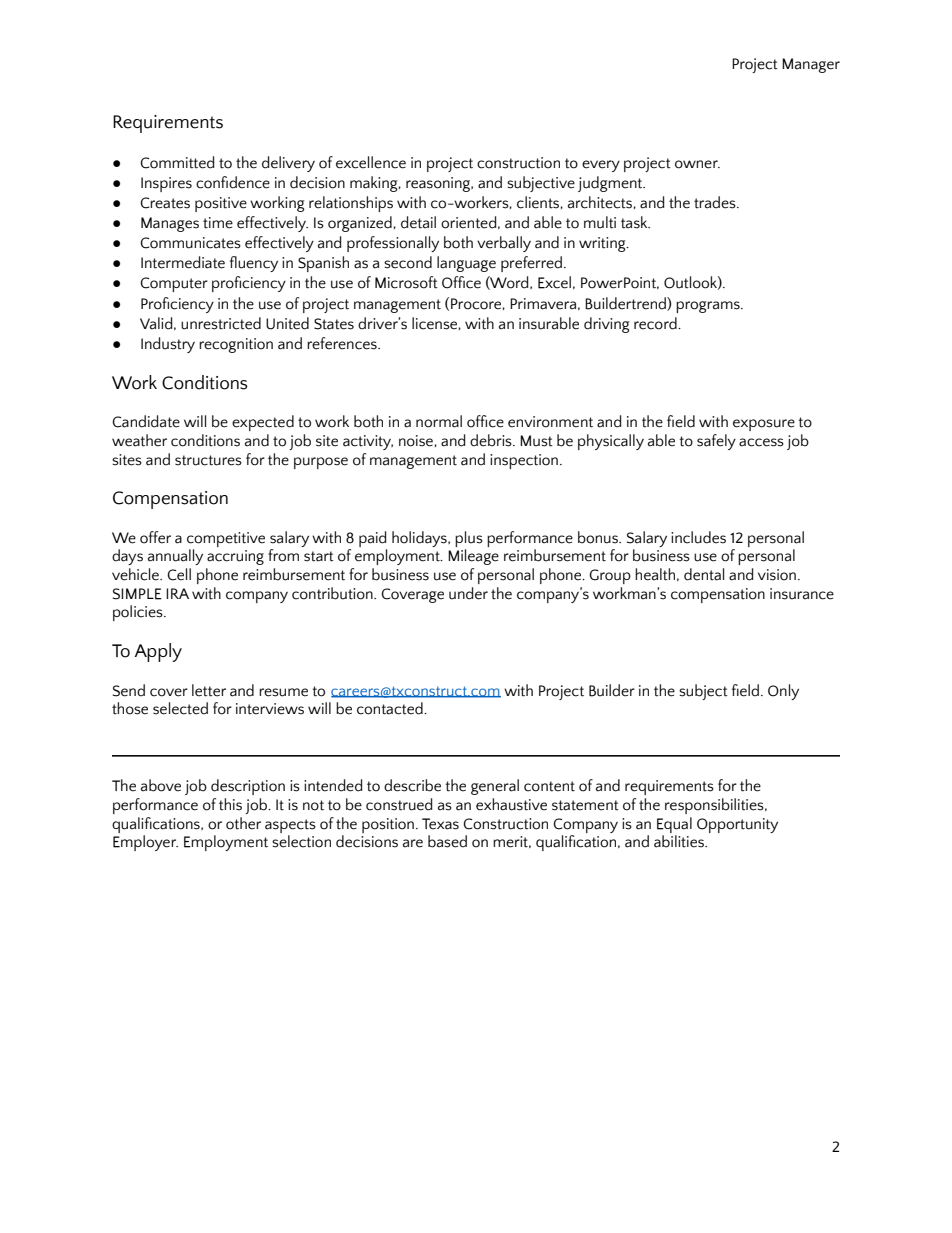 The width and height of the image is (952, 1233). I want to click on Manager, so click(811, 65).
